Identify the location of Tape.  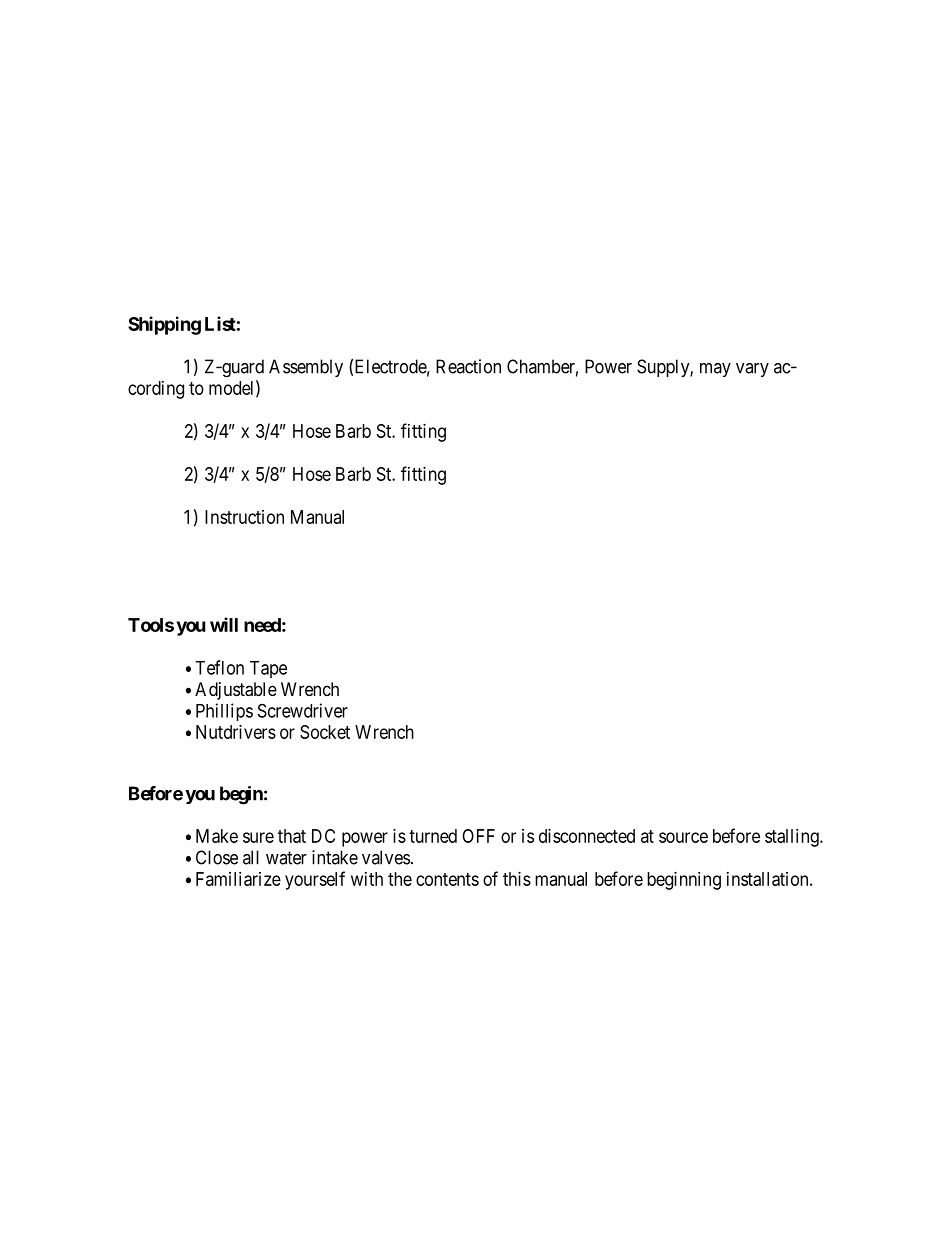
(268, 669).
